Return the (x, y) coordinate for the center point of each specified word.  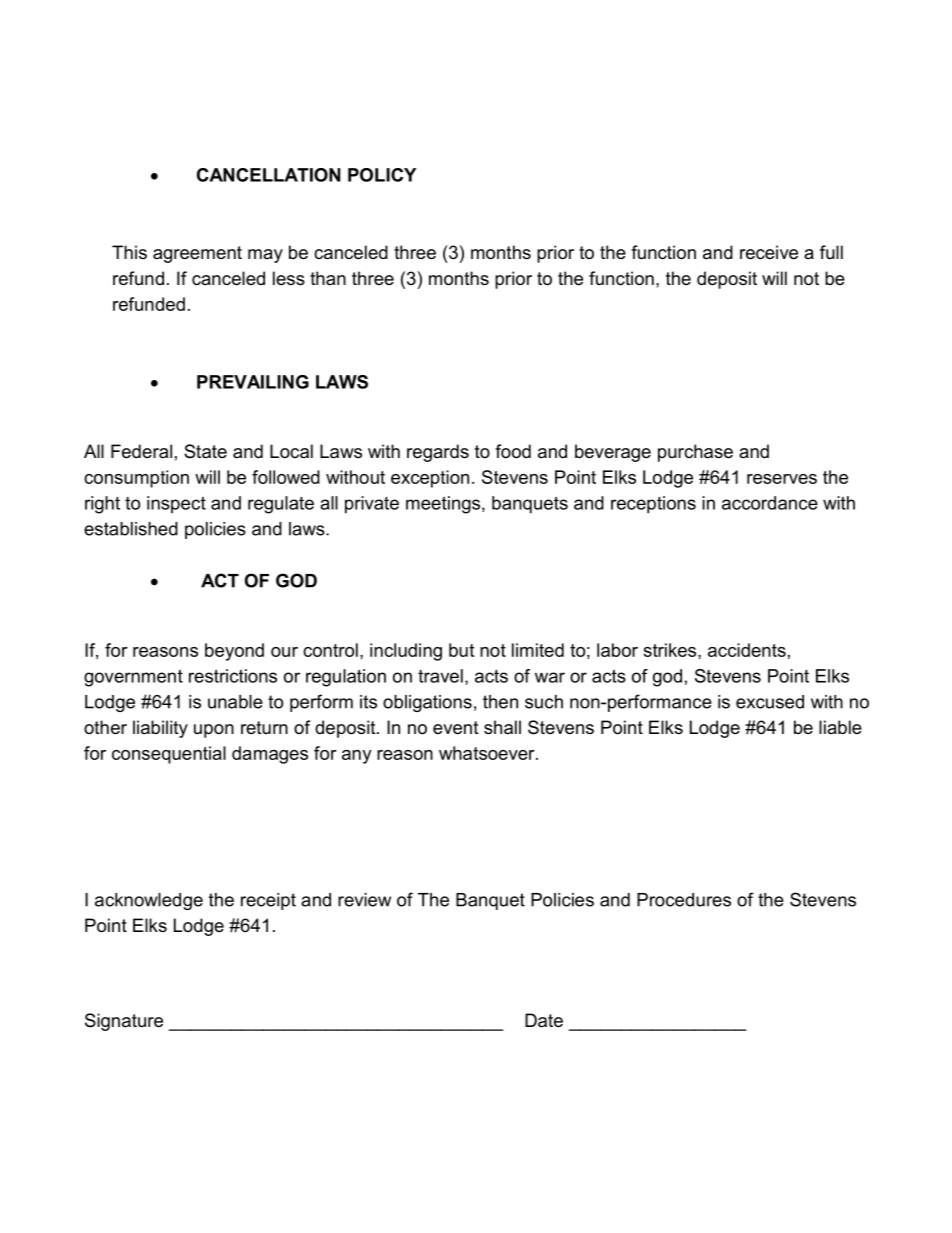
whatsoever (488, 753)
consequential (169, 755)
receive (769, 252)
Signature (124, 1022)
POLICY (382, 175)
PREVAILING (253, 382)
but (461, 650)
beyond (234, 652)
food (513, 451)
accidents (747, 650)
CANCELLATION (269, 175)
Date (544, 1020)
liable (840, 727)
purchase (695, 453)
